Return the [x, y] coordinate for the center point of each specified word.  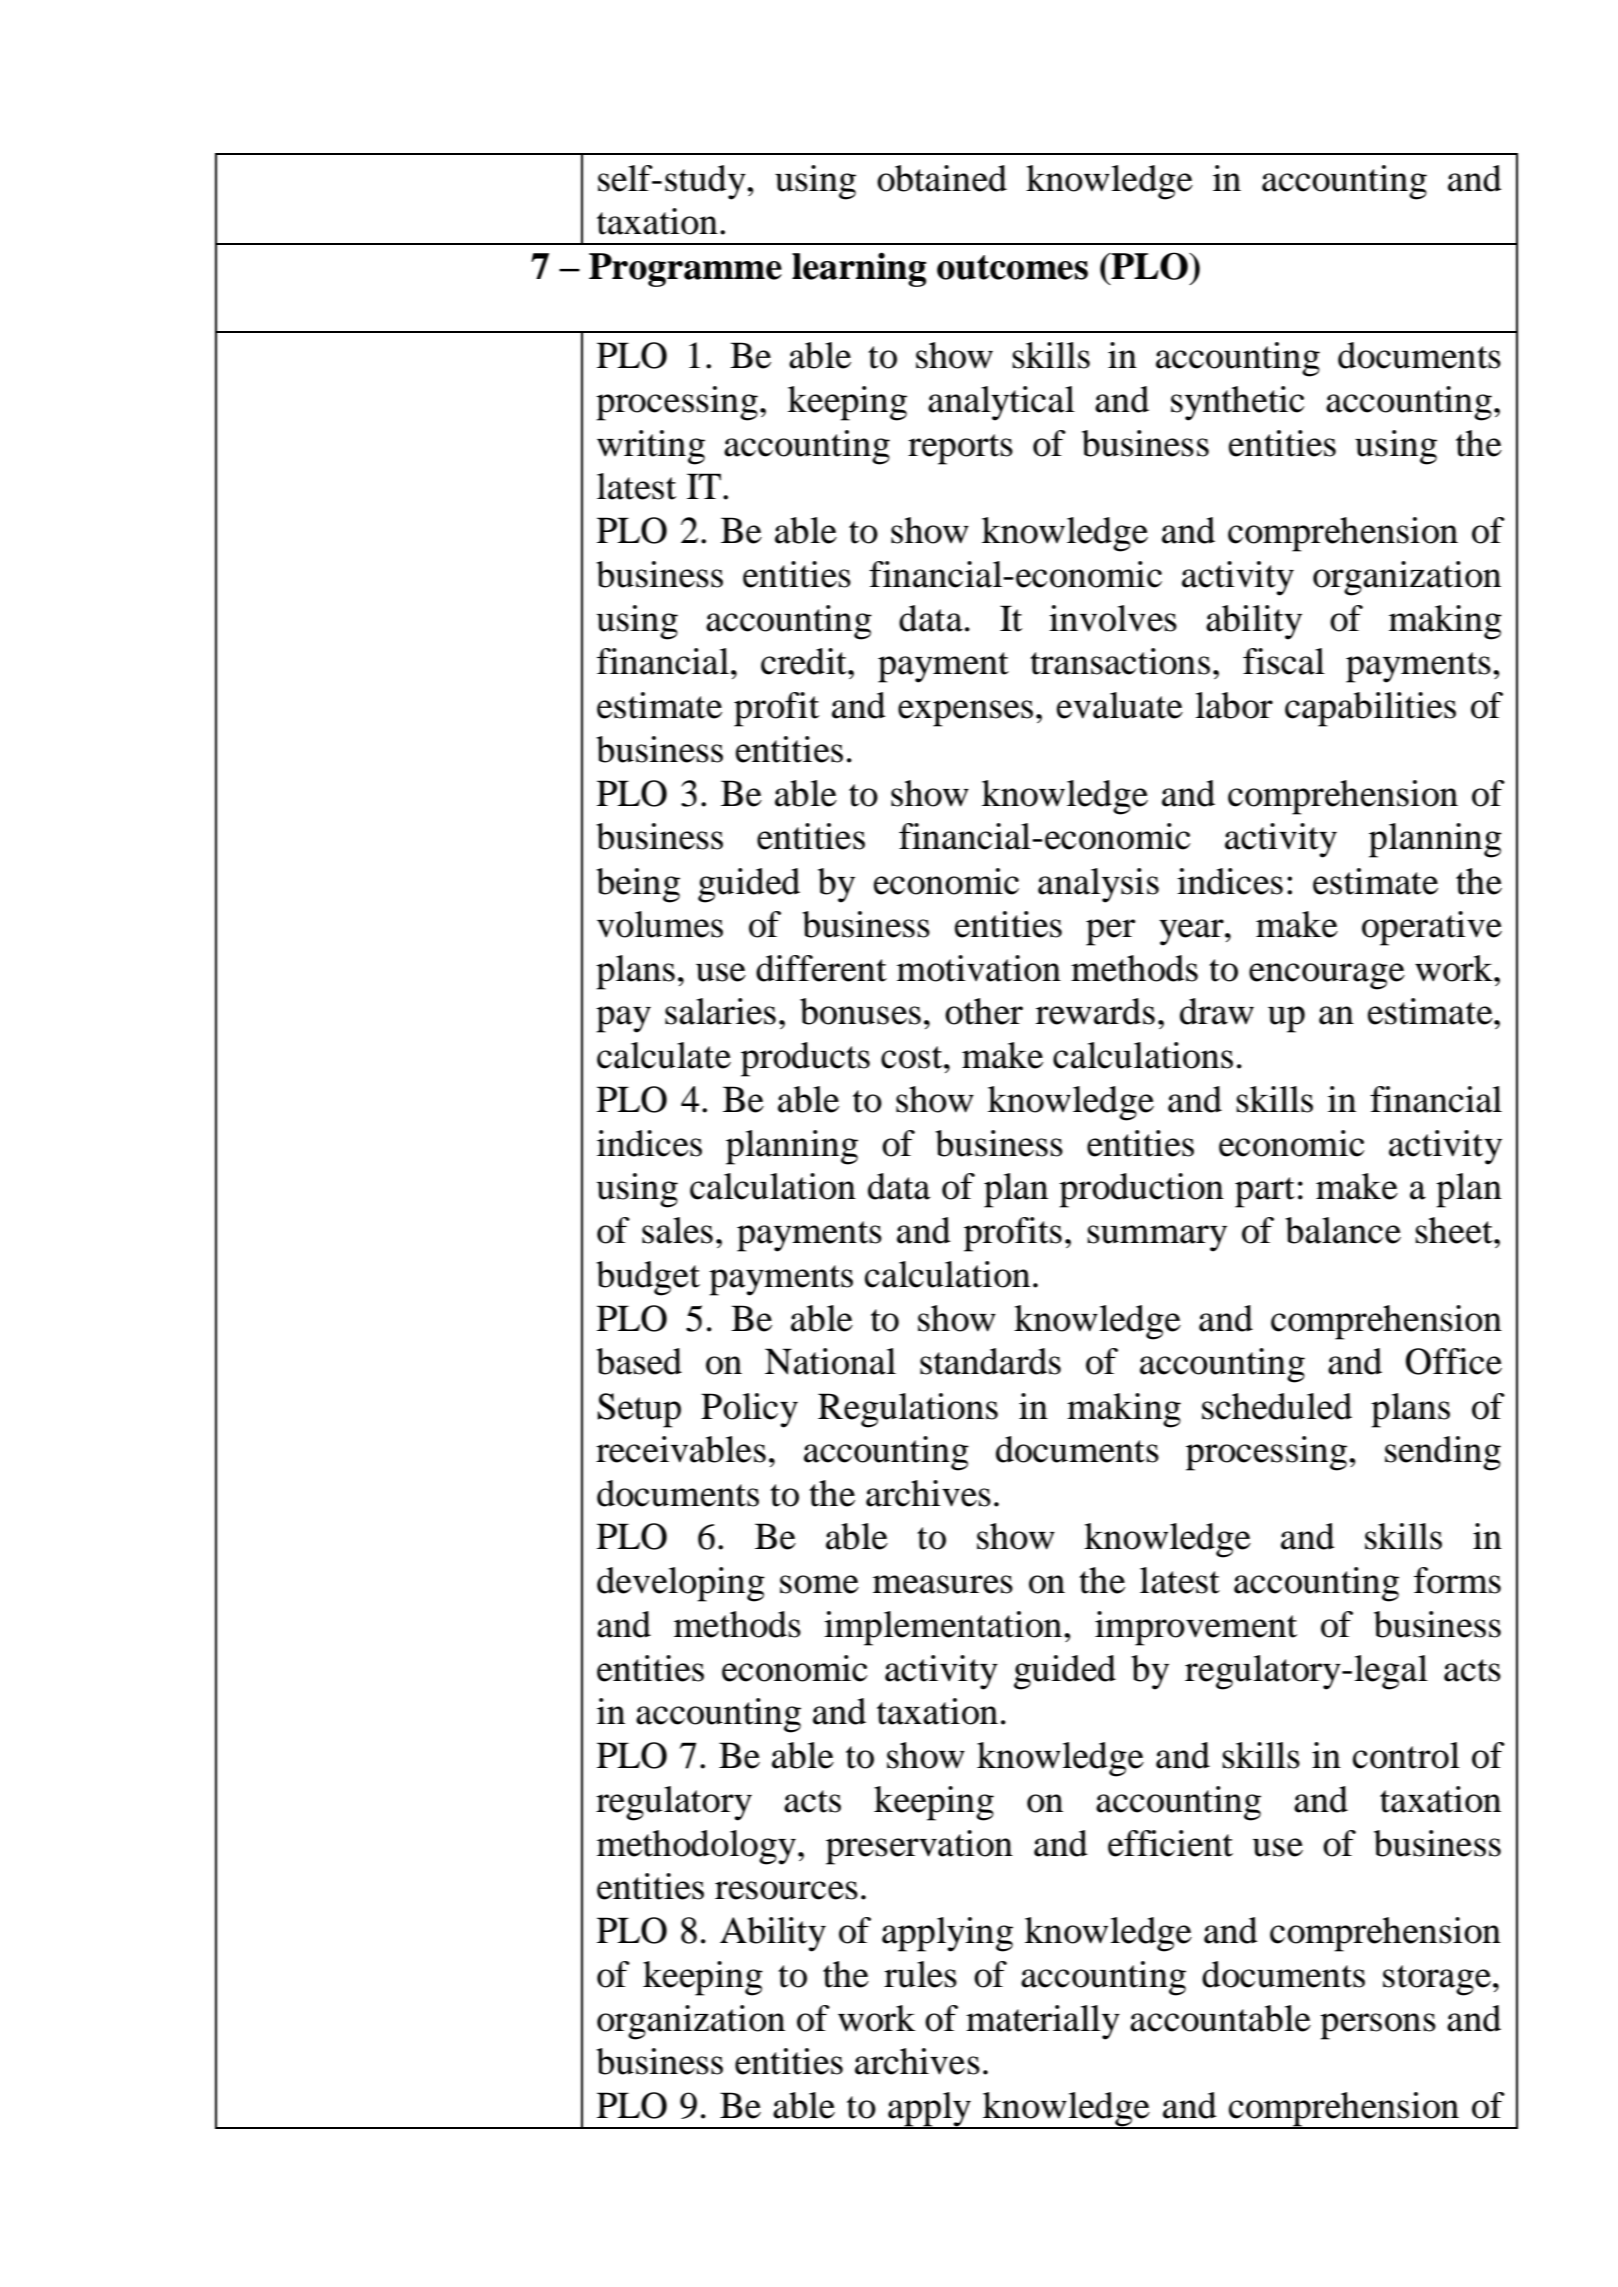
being [638, 885]
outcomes [1012, 267]
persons [1378, 2026]
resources [786, 1890]
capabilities [1370, 709]
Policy [749, 1410]
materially [1043, 2022]
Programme [685, 270]
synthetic [1238, 403]
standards [990, 1361]
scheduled [1277, 1406]
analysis [1098, 885]
